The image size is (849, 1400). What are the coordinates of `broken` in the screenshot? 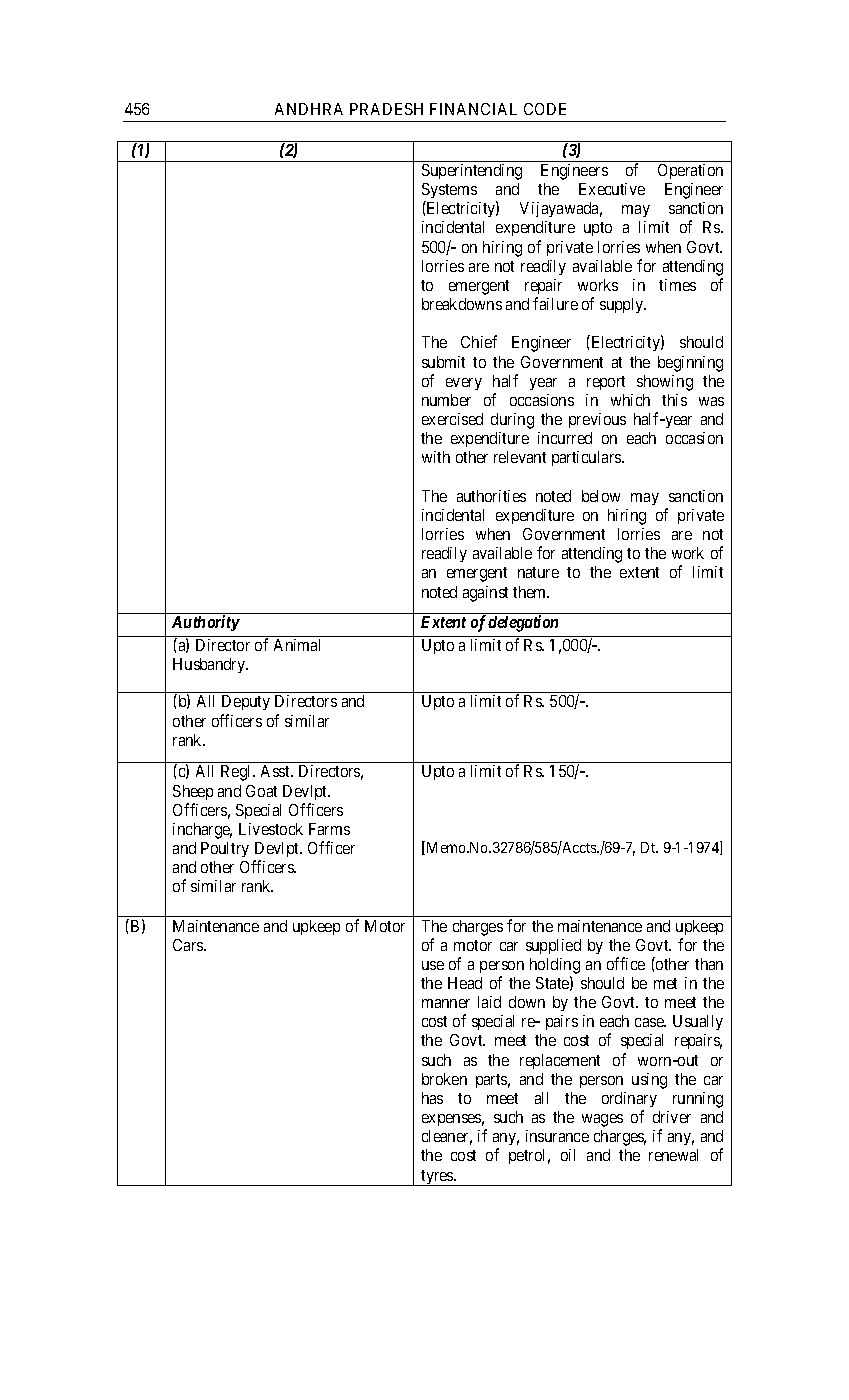 It's located at (444, 1079).
